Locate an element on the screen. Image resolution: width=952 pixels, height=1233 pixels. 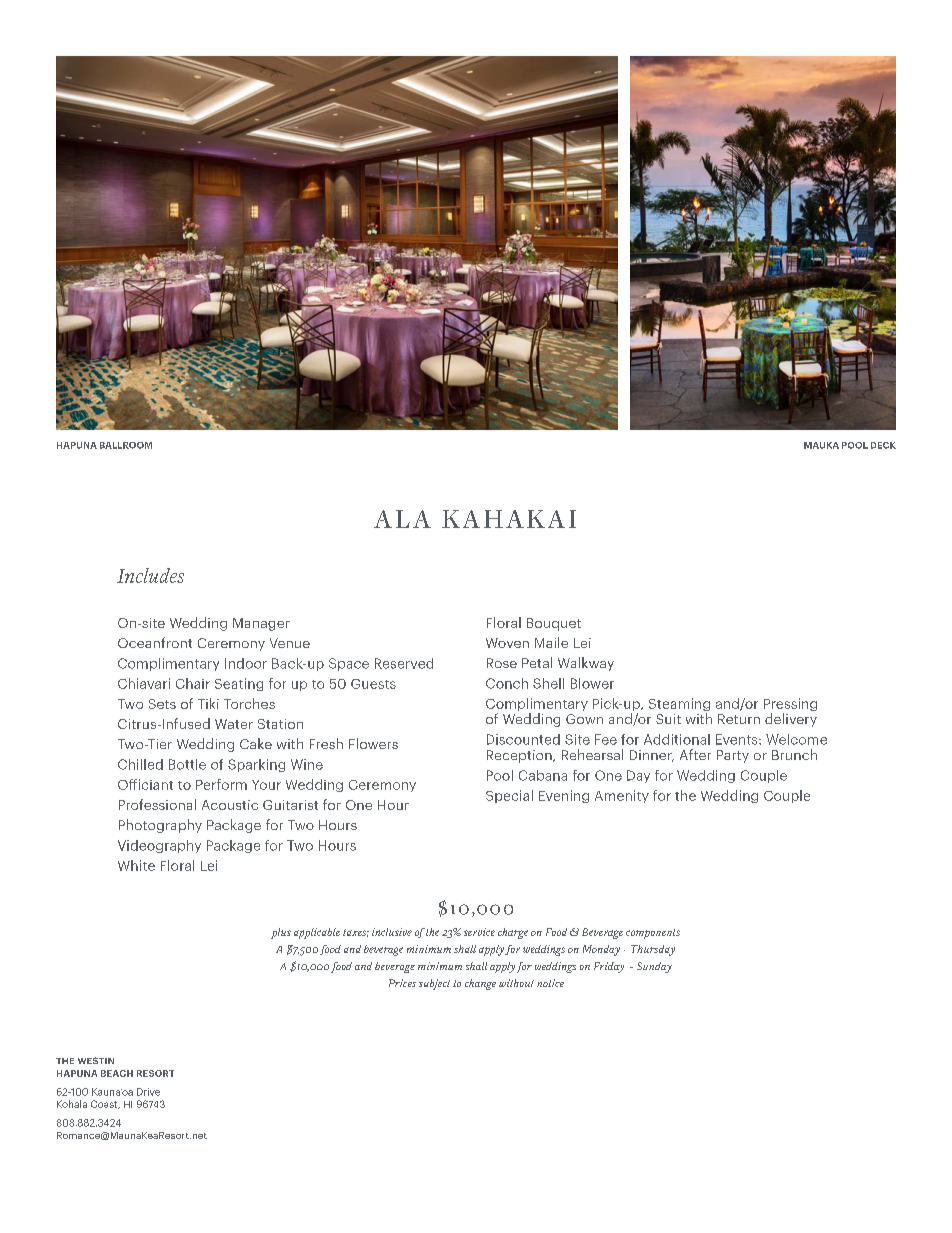
change is located at coordinates (480, 984).
